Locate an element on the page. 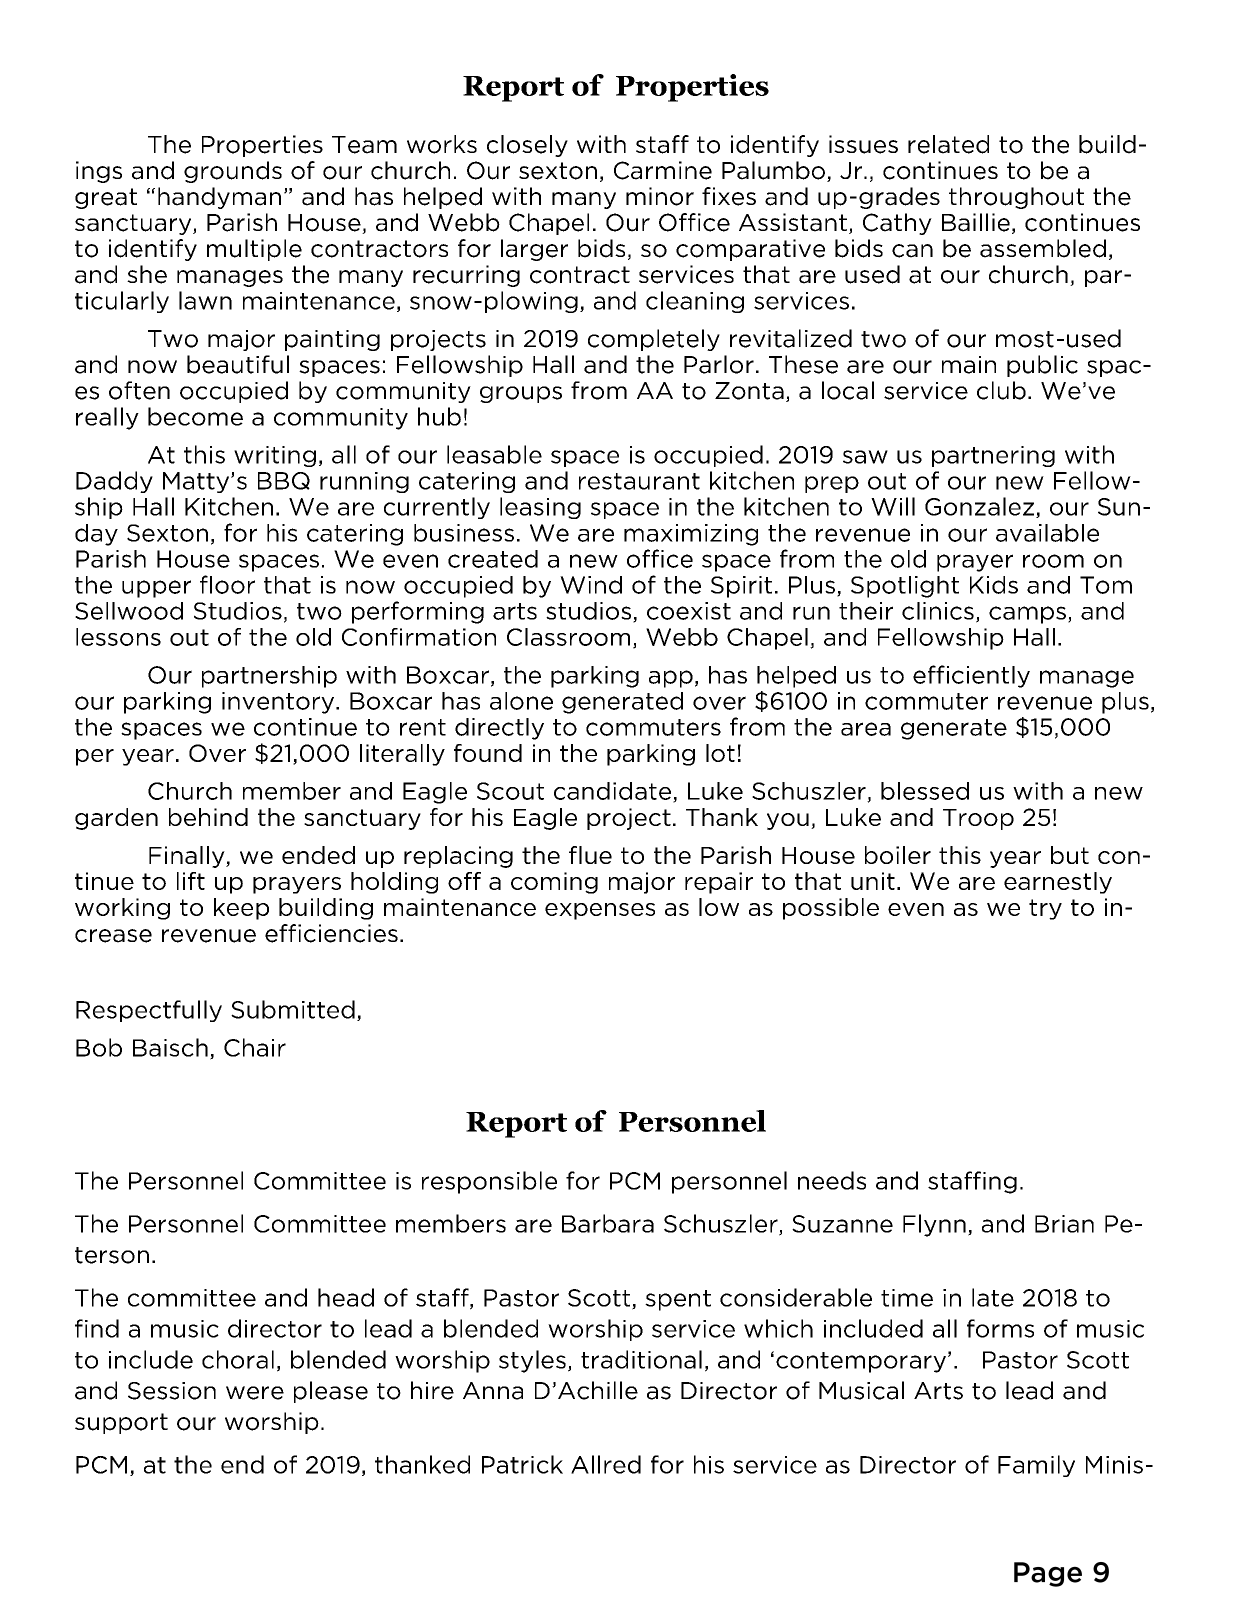  behind is located at coordinates (208, 817).
